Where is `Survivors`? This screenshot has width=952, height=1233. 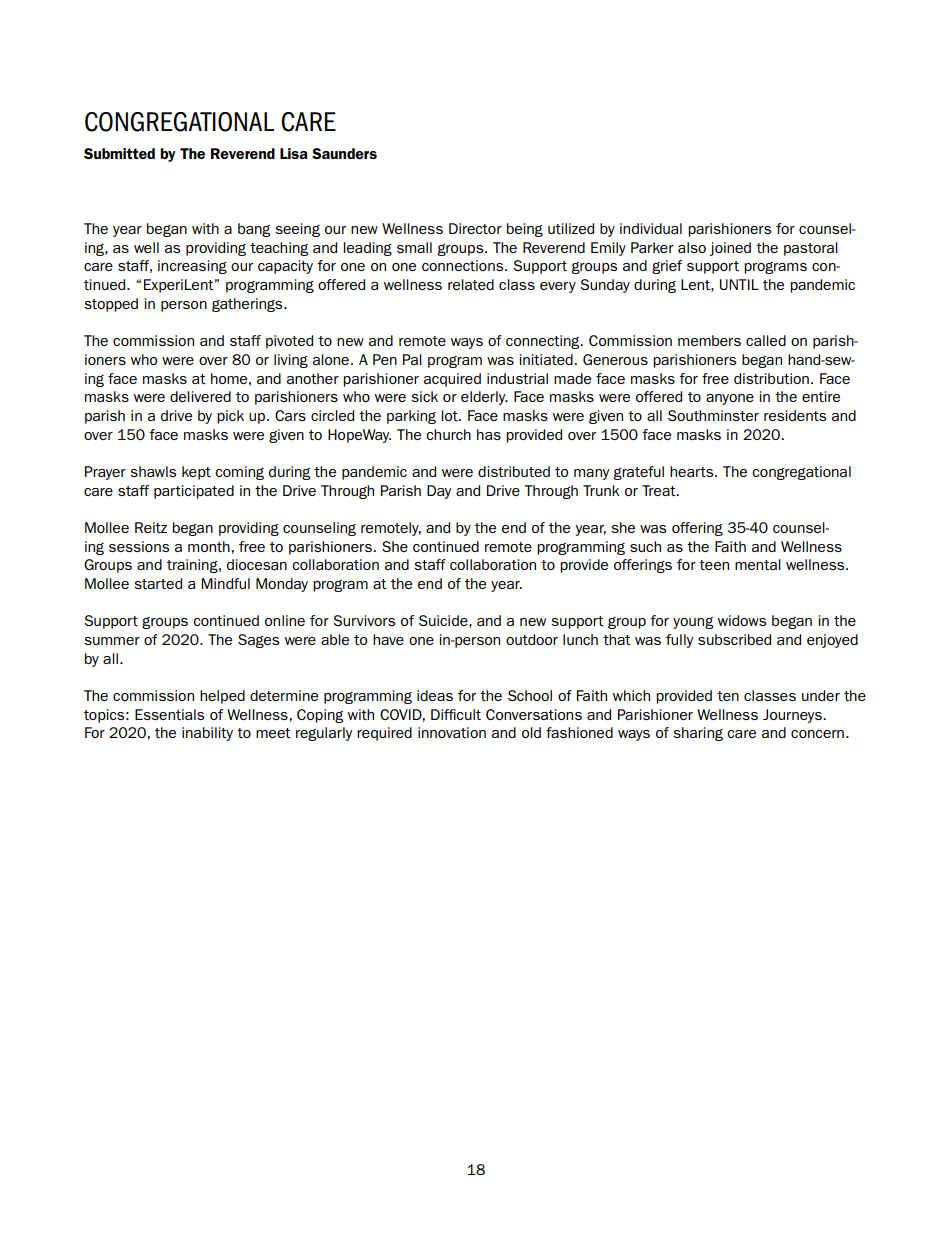
Survivors is located at coordinates (364, 620).
